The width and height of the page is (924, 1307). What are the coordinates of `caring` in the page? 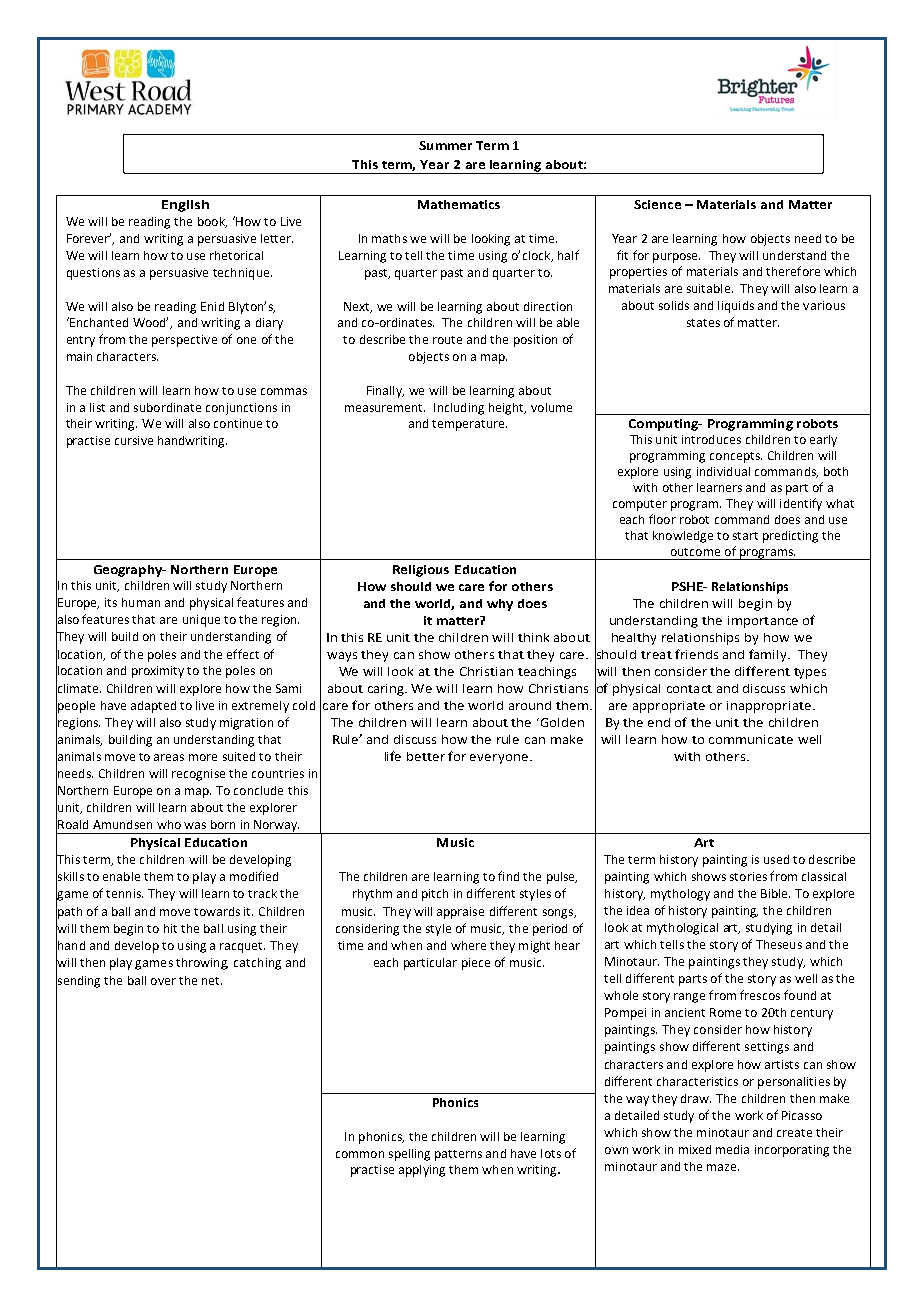 It's located at (387, 690).
